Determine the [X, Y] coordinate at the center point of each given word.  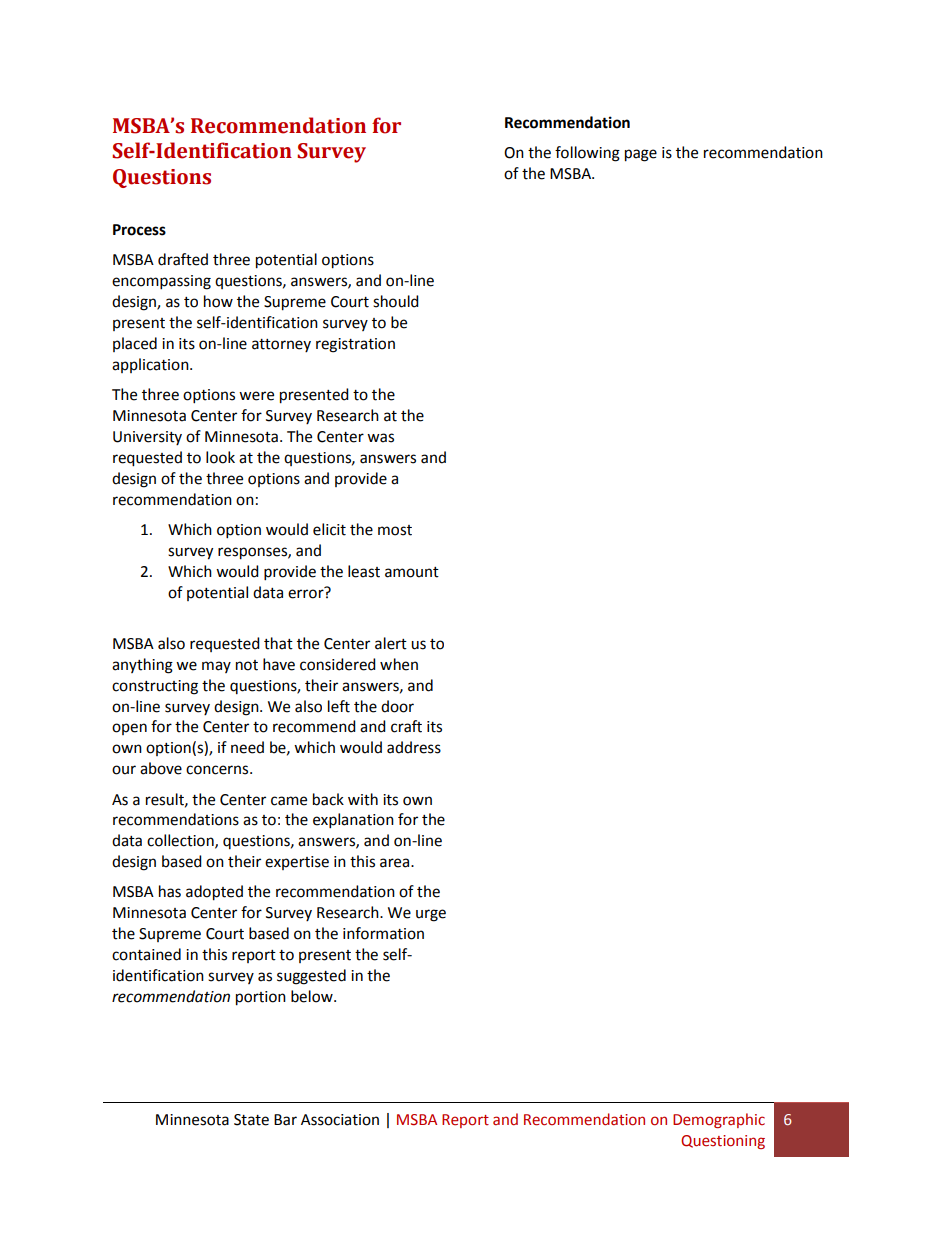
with [363, 799]
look [220, 457]
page [641, 155]
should [396, 301]
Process [139, 230]
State [251, 1120]
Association [340, 1120]
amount [412, 572]
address [414, 747]
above [161, 768]
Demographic [719, 1120]
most [395, 530]
